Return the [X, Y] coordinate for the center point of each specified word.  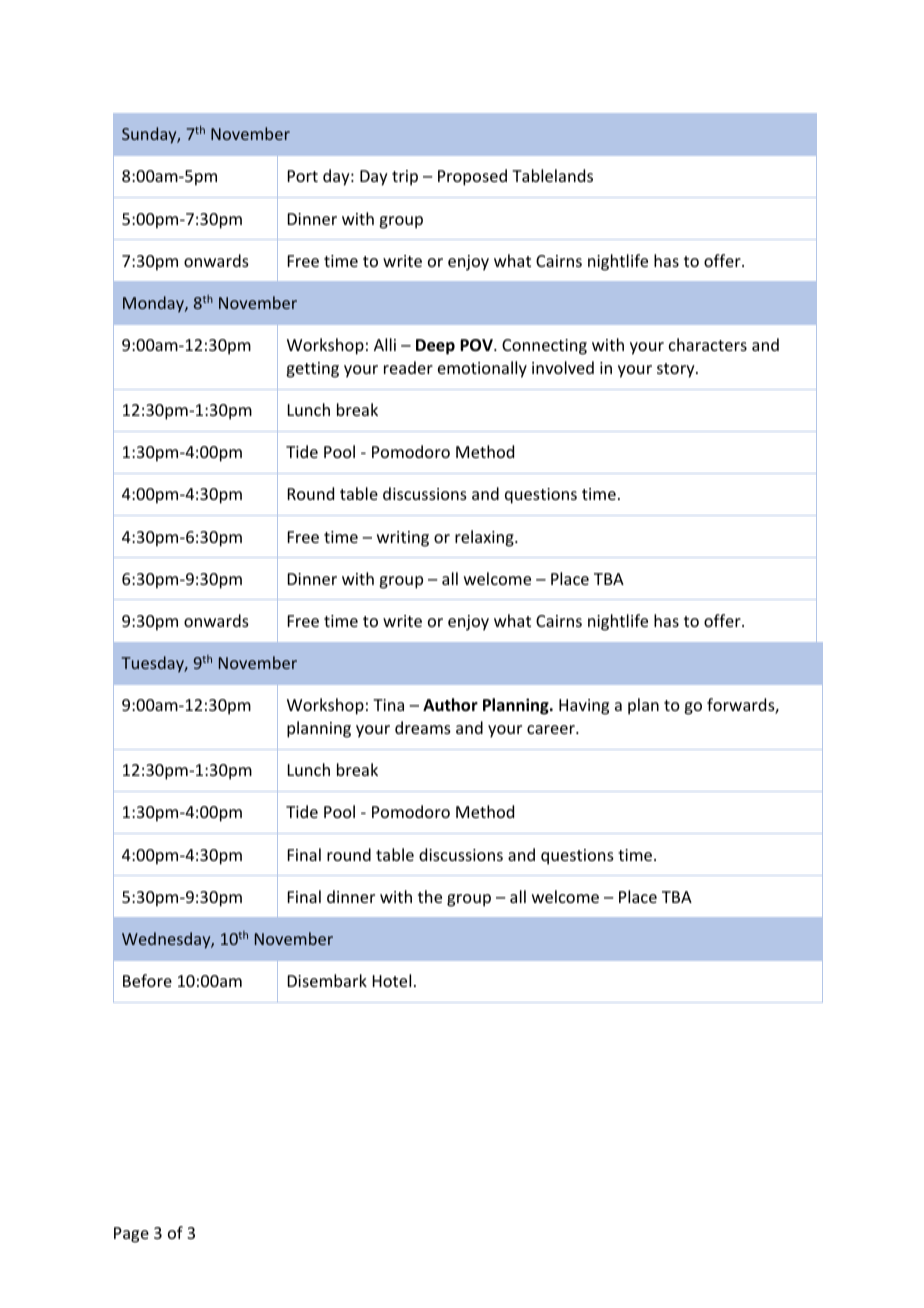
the [430, 896]
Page [131, 1235]
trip [405, 178]
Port [303, 176]
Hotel [392, 980]
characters [708, 344]
